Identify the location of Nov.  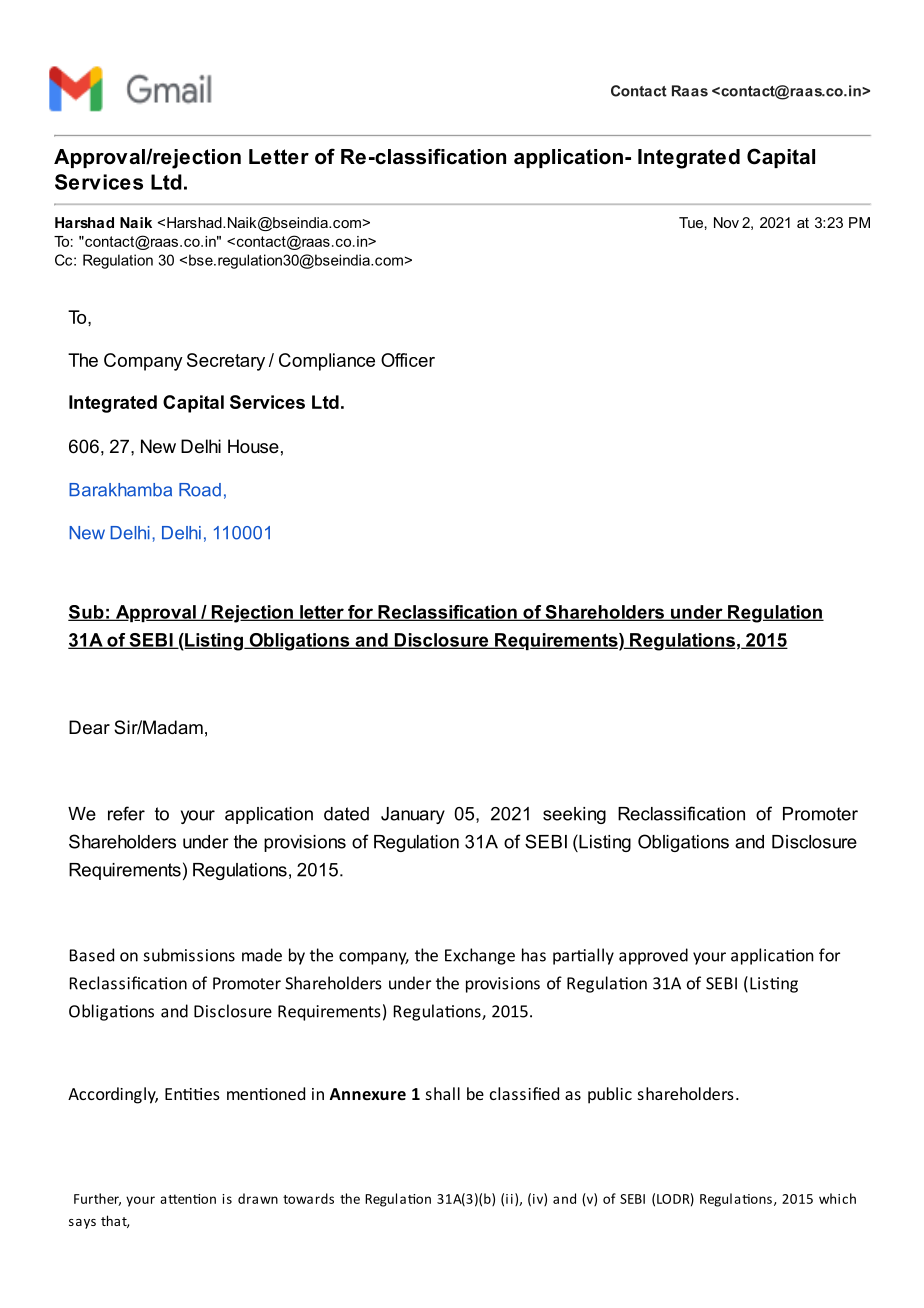
(726, 222).
